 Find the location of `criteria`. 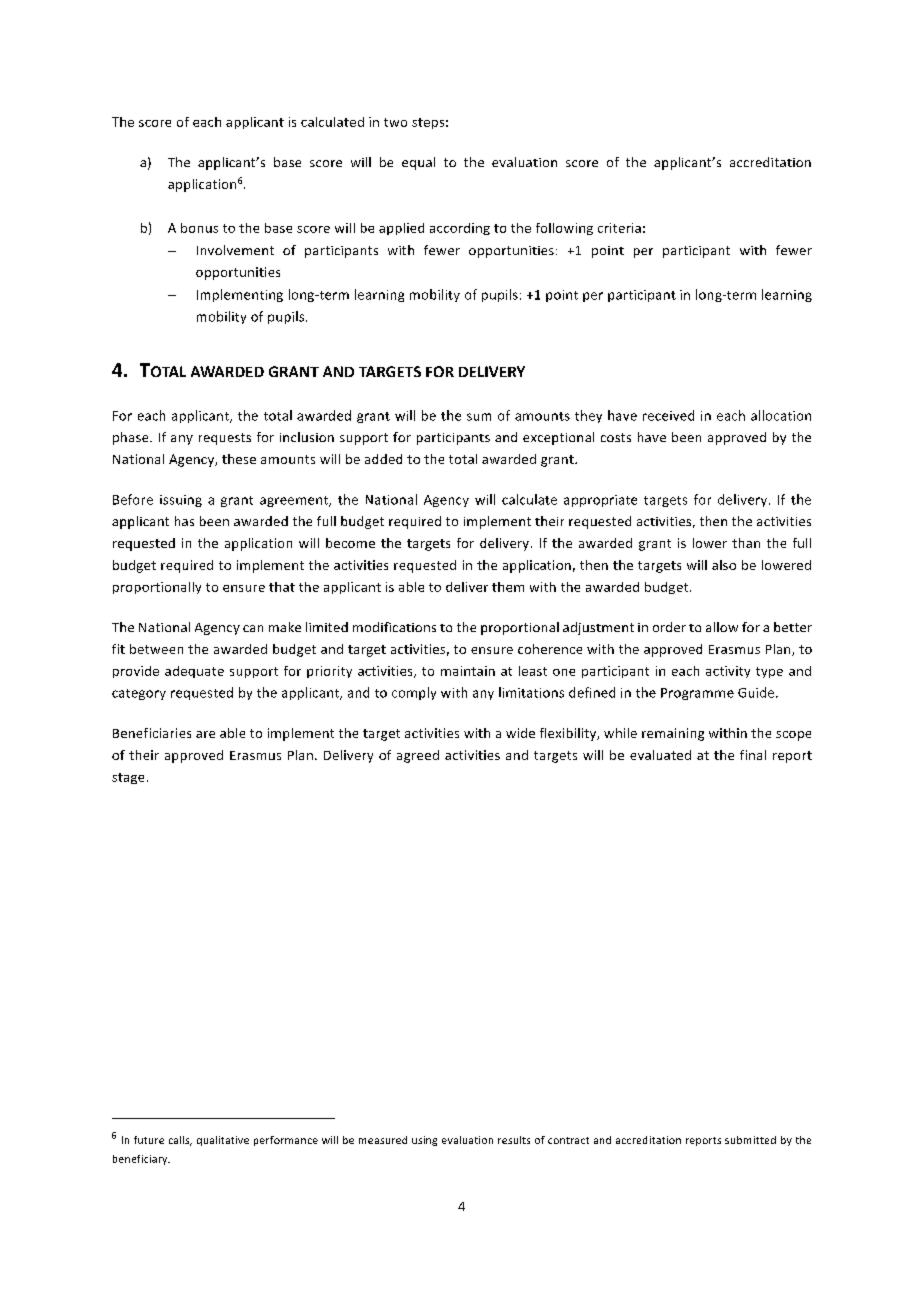

criteria is located at coordinates (619, 228).
